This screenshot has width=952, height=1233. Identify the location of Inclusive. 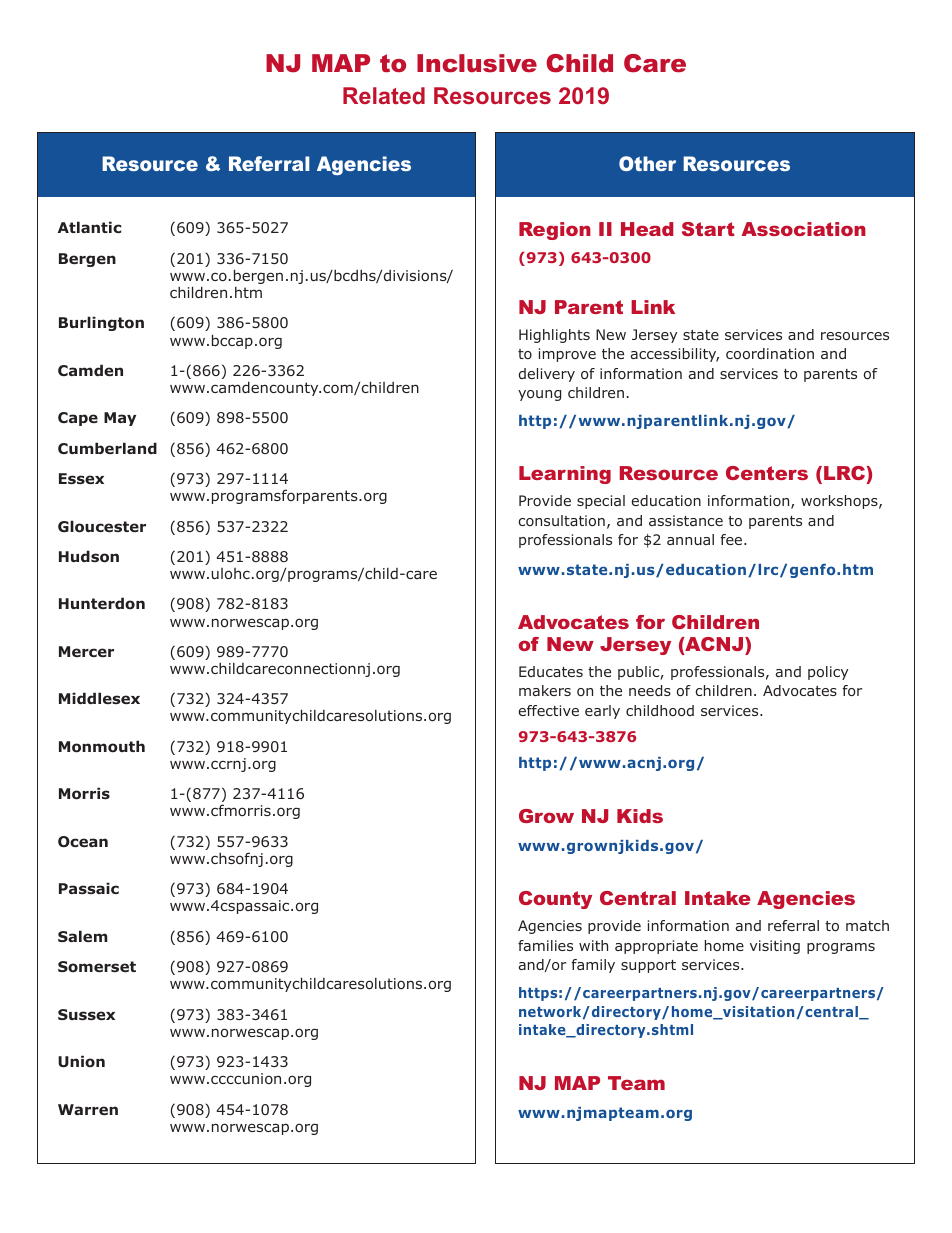
(477, 63).
